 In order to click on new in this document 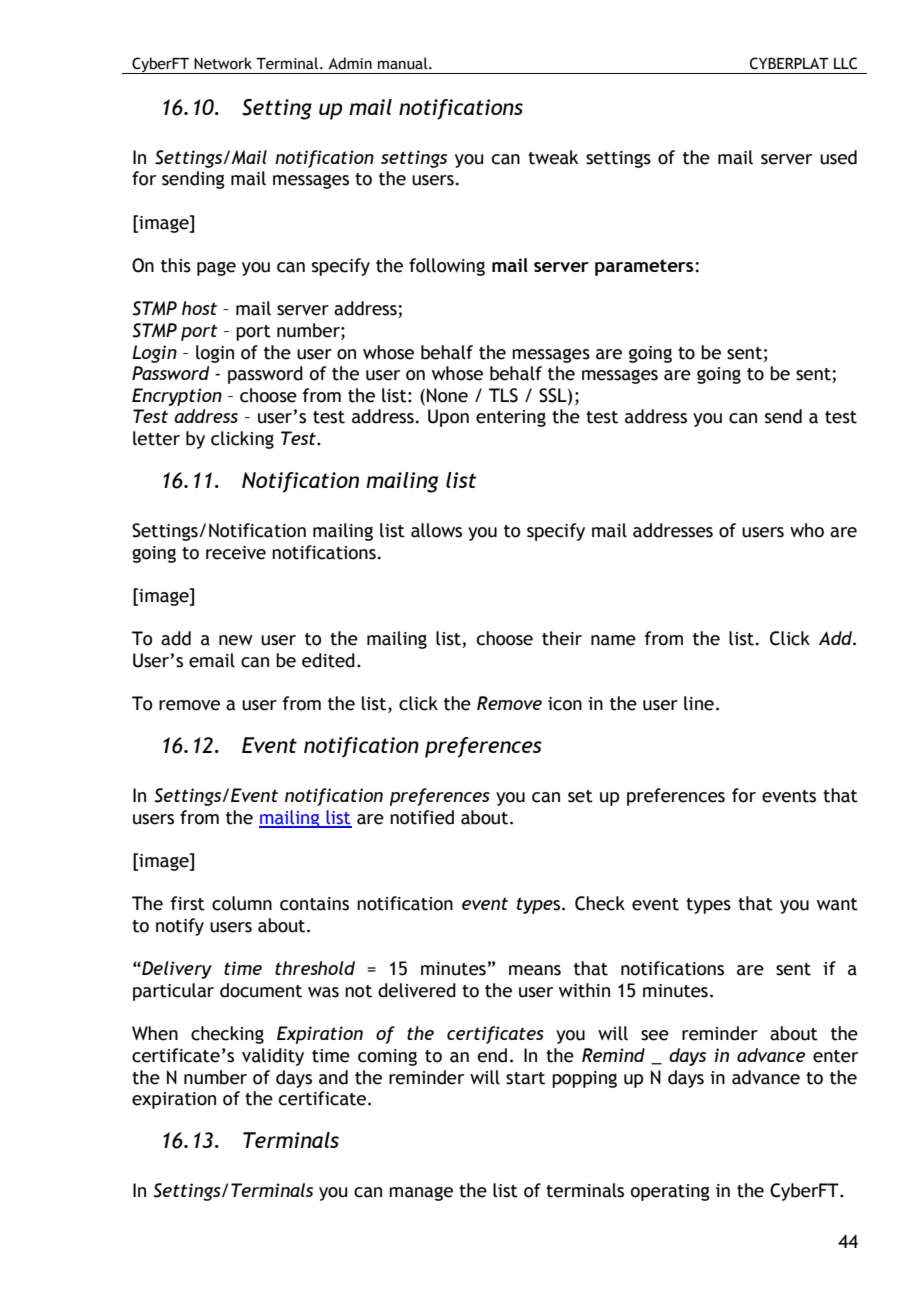, I will do `click(236, 640)`.
